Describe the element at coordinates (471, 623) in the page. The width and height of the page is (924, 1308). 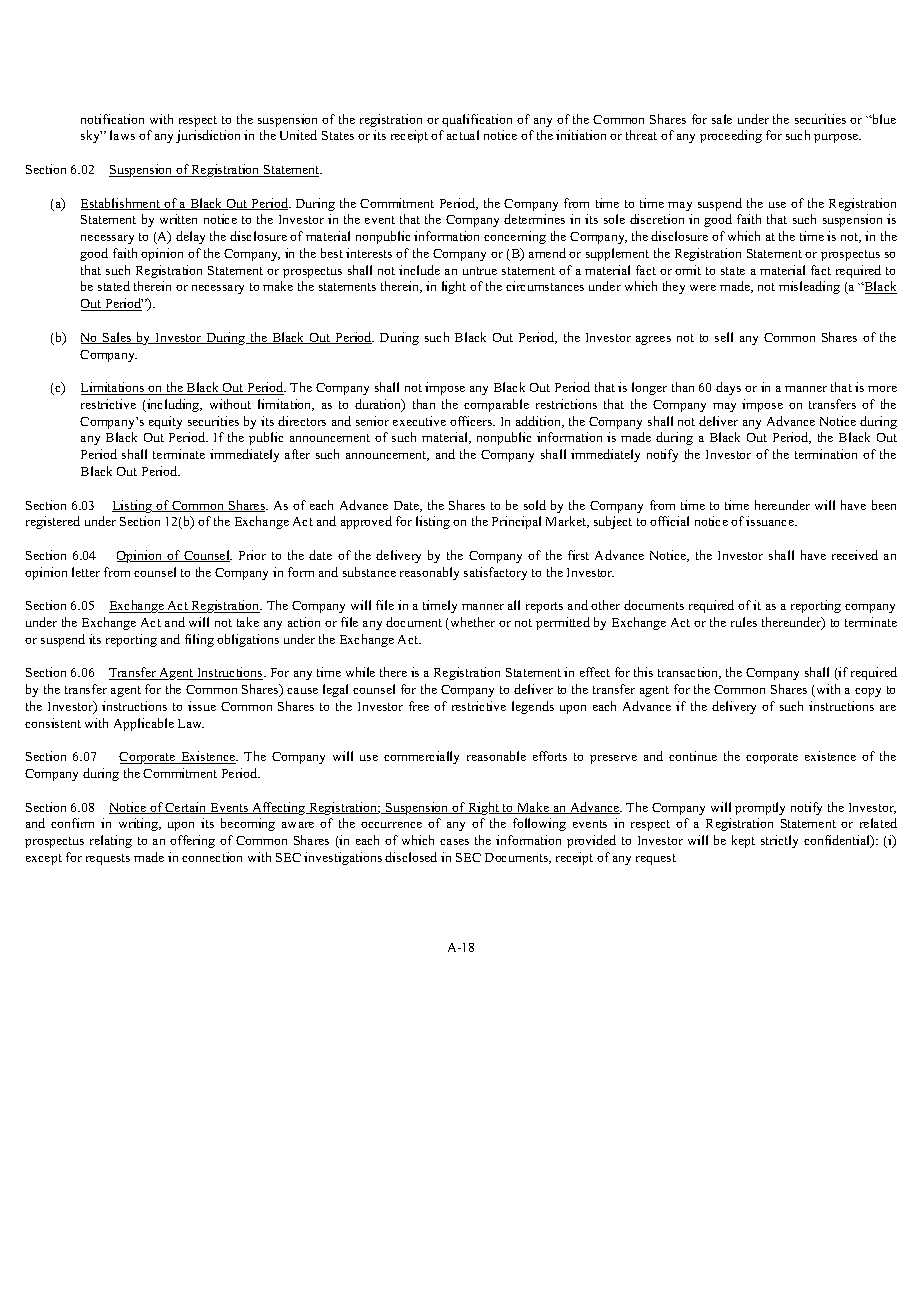
I see `whether` at that location.
